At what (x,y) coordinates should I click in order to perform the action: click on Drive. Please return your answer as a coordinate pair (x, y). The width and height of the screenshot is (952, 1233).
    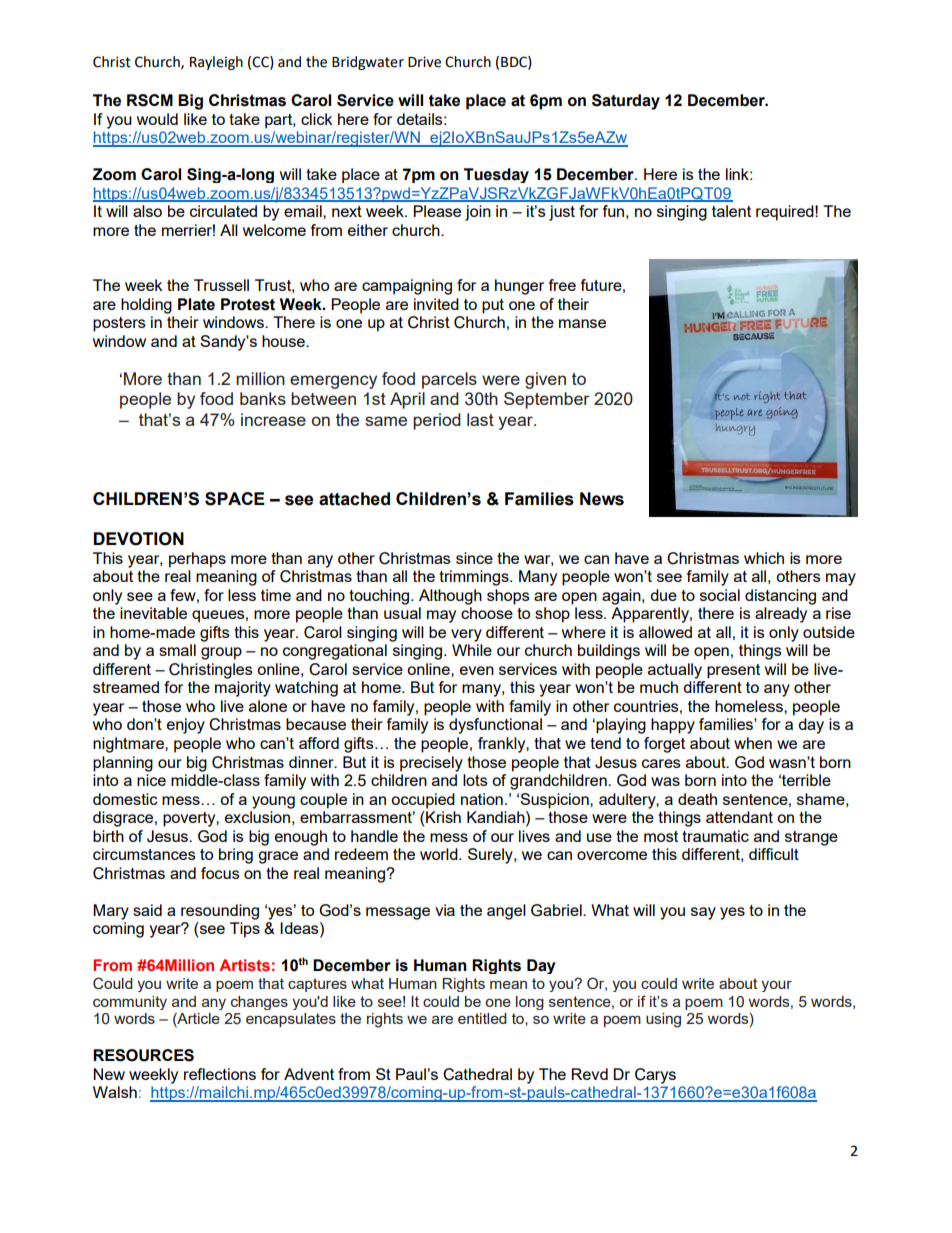
    Looking at the image, I should click on (424, 62).
